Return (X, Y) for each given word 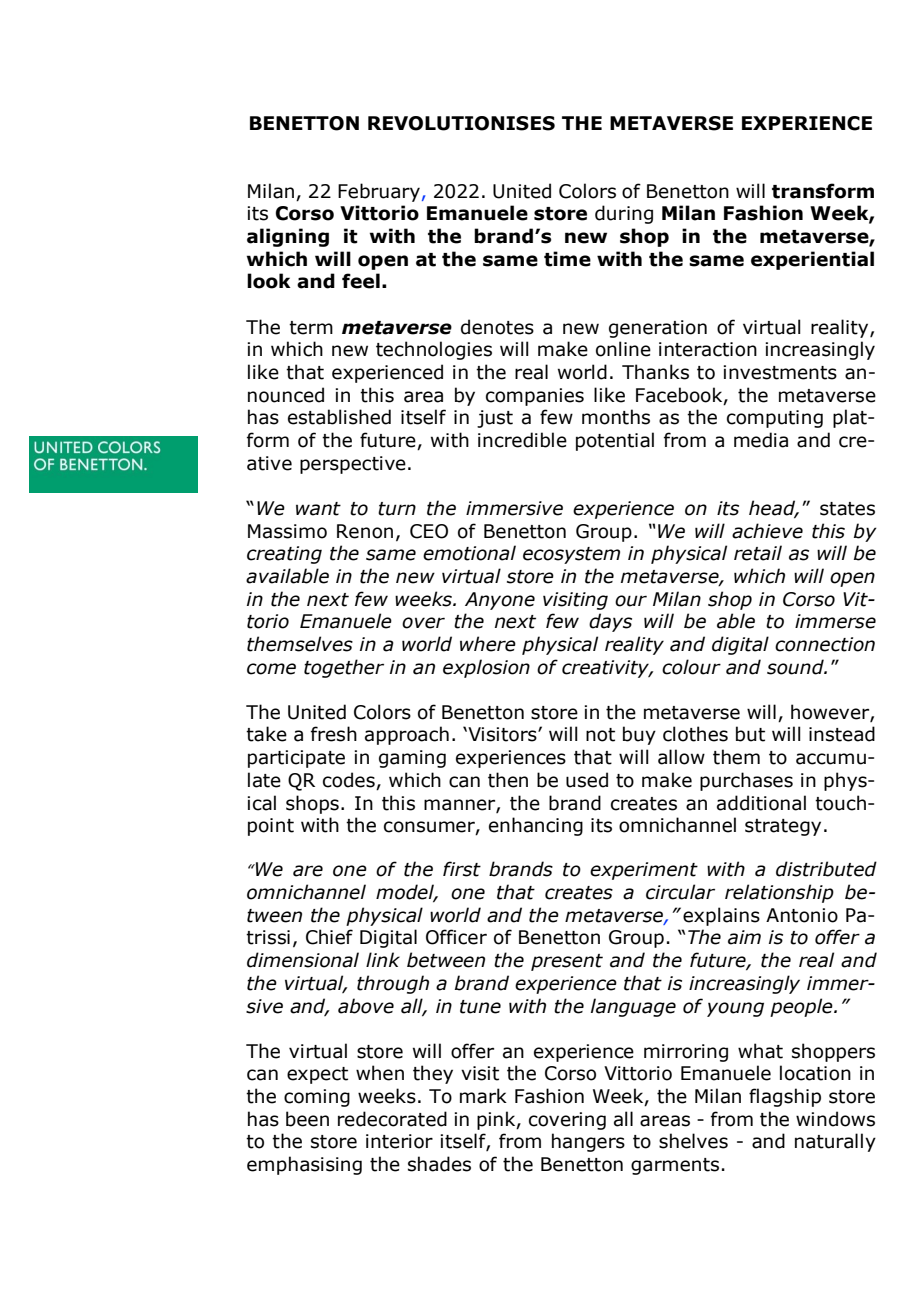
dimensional (303, 960)
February (379, 192)
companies (535, 397)
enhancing (536, 826)
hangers (588, 1142)
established (339, 417)
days (610, 622)
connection (825, 644)
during (624, 214)
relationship (779, 893)
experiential (812, 260)
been (307, 1119)
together (344, 668)
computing (775, 419)
